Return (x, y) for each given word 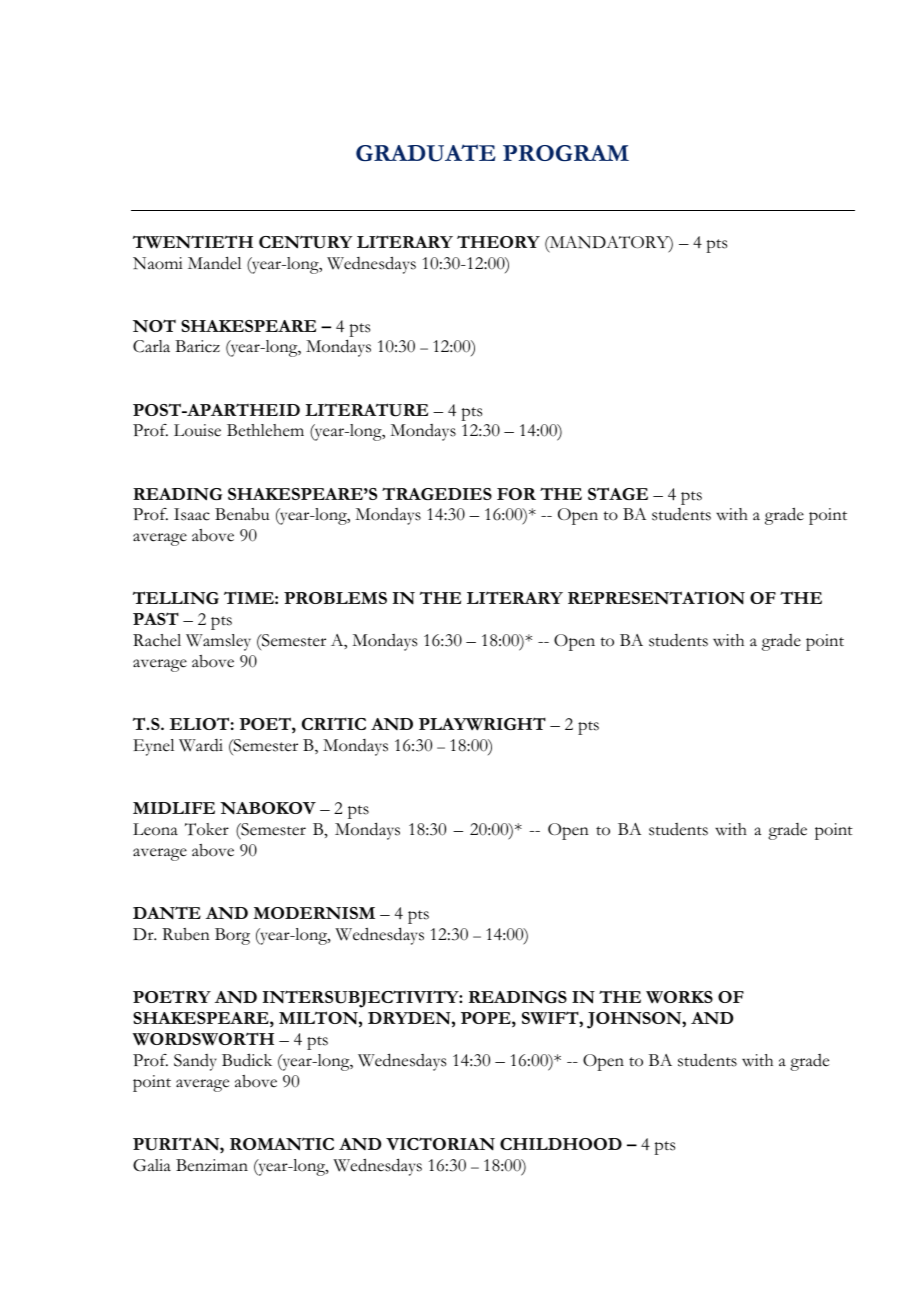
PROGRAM (566, 153)
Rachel (157, 640)
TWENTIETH (193, 242)
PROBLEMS (335, 598)
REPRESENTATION (656, 598)
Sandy (195, 1062)
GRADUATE (425, 153)
